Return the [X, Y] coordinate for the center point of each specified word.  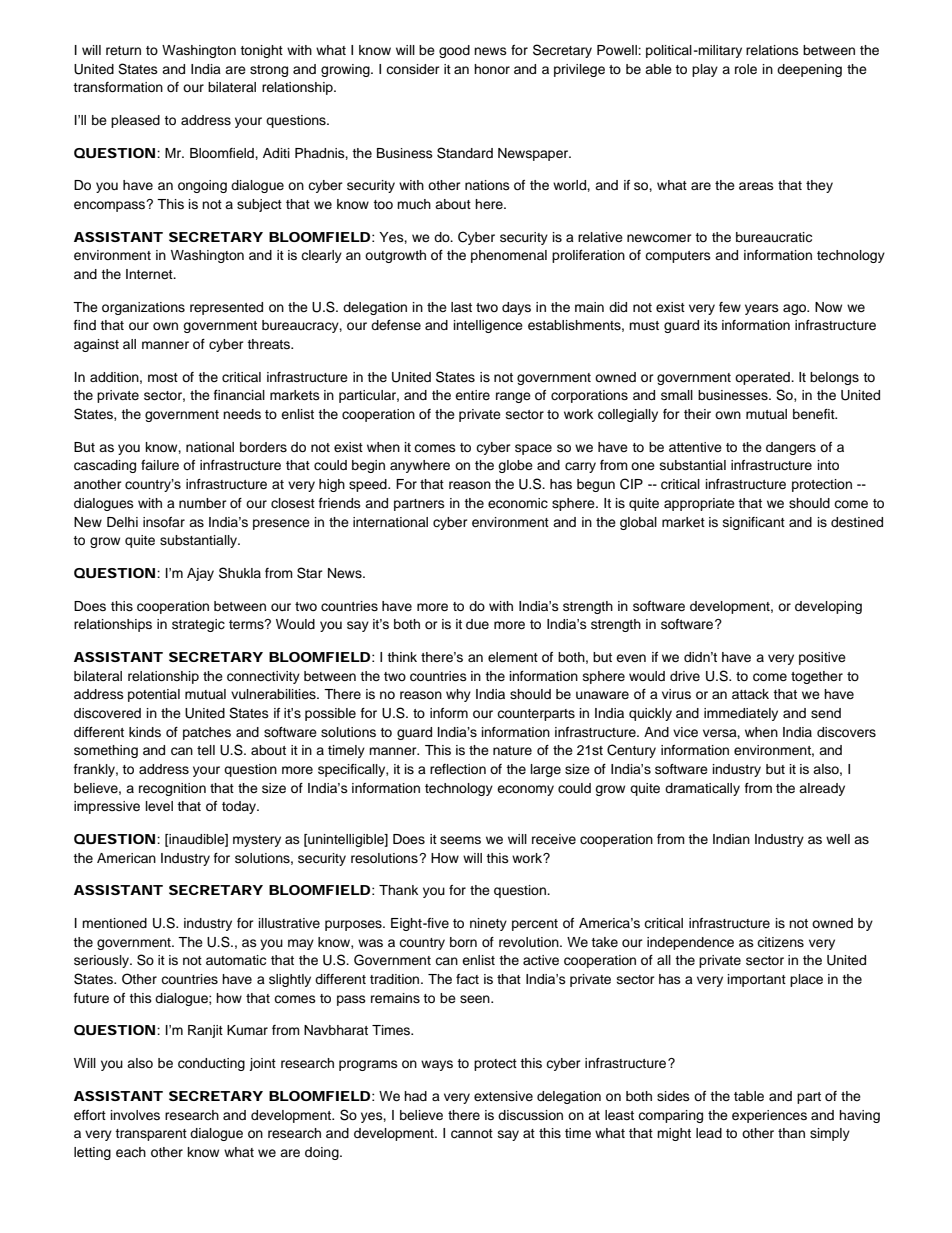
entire [472, 395]
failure [160, 465]
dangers [791, 448]
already [822, 789]
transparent [151, 1135]
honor [492, 69]
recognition [172, 789]
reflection [458, 769]
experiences [769, 1116]
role [746, 69]
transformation [118, 87]
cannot [472, 1134]
